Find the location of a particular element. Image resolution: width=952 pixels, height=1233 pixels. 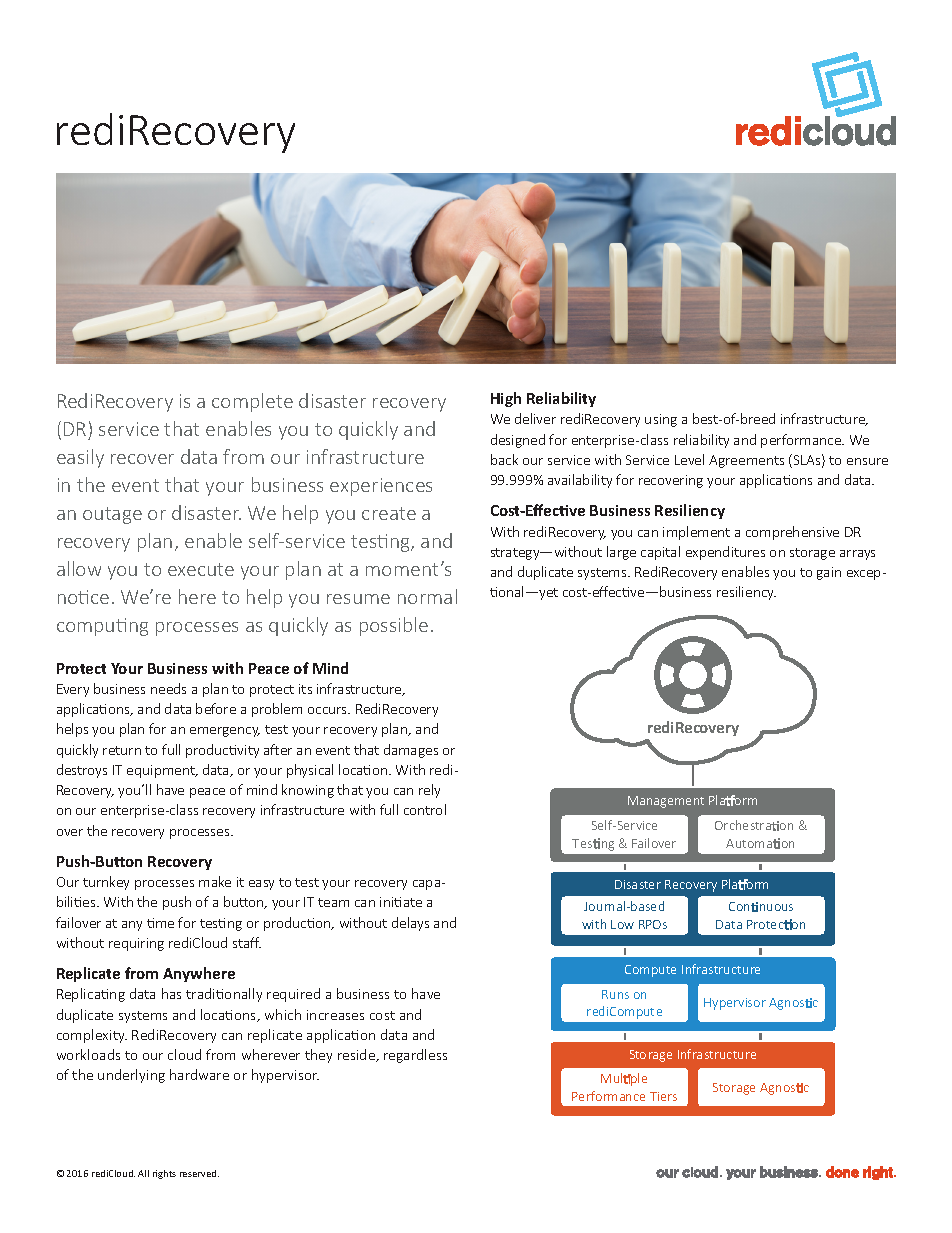

Runs is located at coordinates (615, 994).
